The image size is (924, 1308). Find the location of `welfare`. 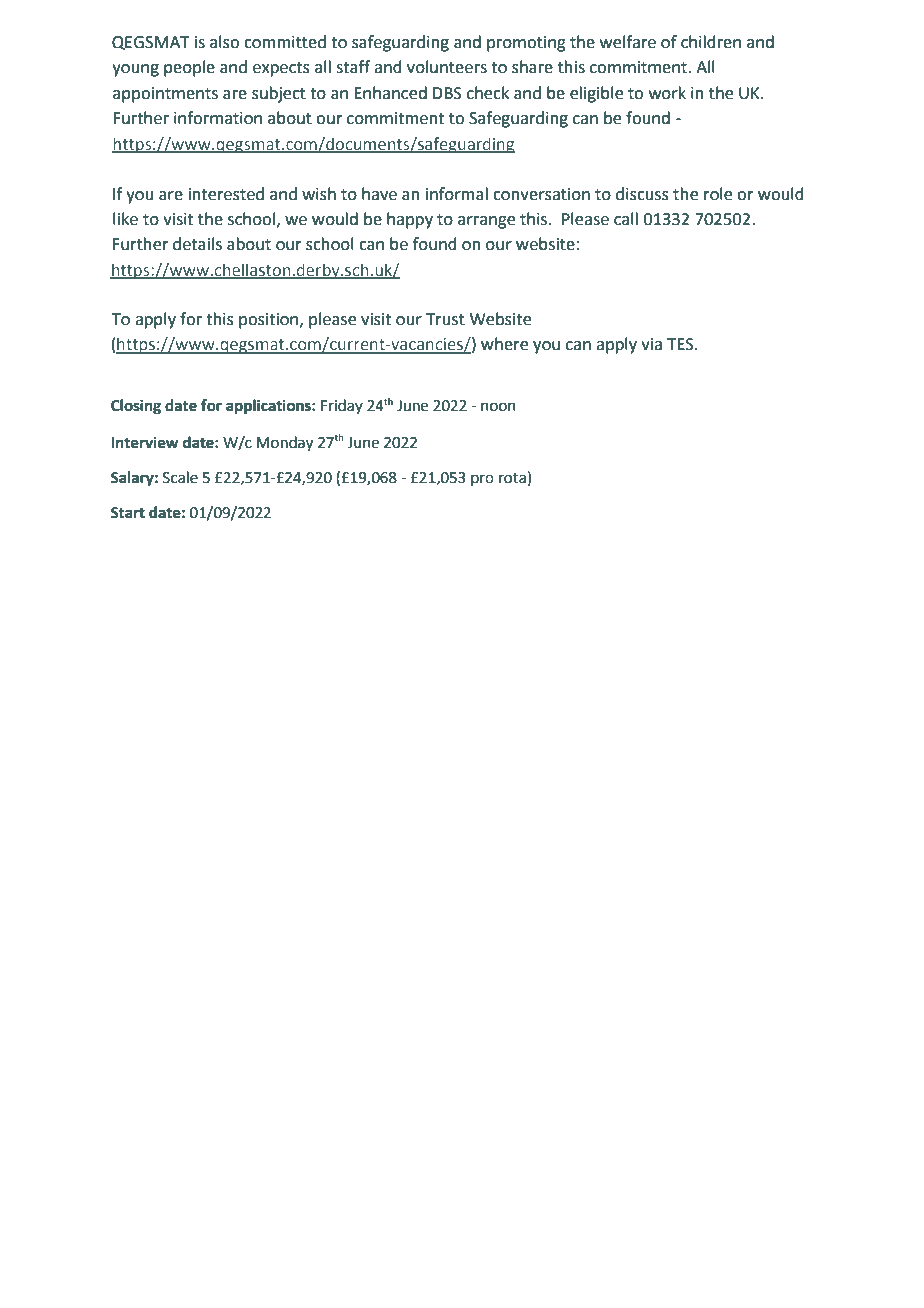

welfare is located at coordinates (628, 42).
